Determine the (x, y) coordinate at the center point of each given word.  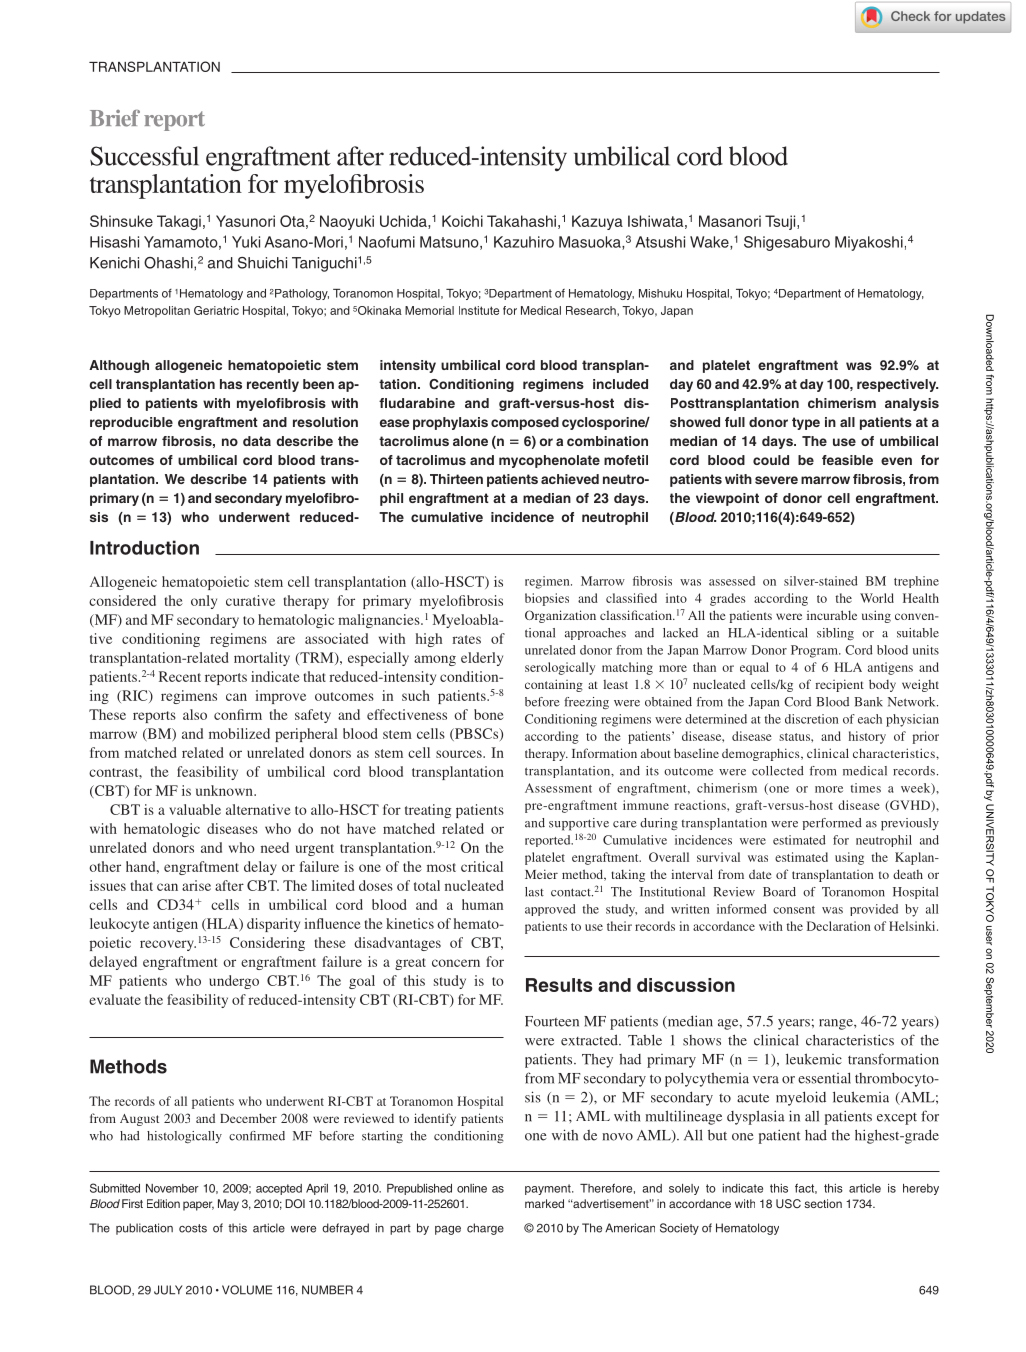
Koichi (462, 221)
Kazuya (597, 222)
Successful (144, 156)
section (823, 1203)
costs (193, 1228)
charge (485, 1229)
